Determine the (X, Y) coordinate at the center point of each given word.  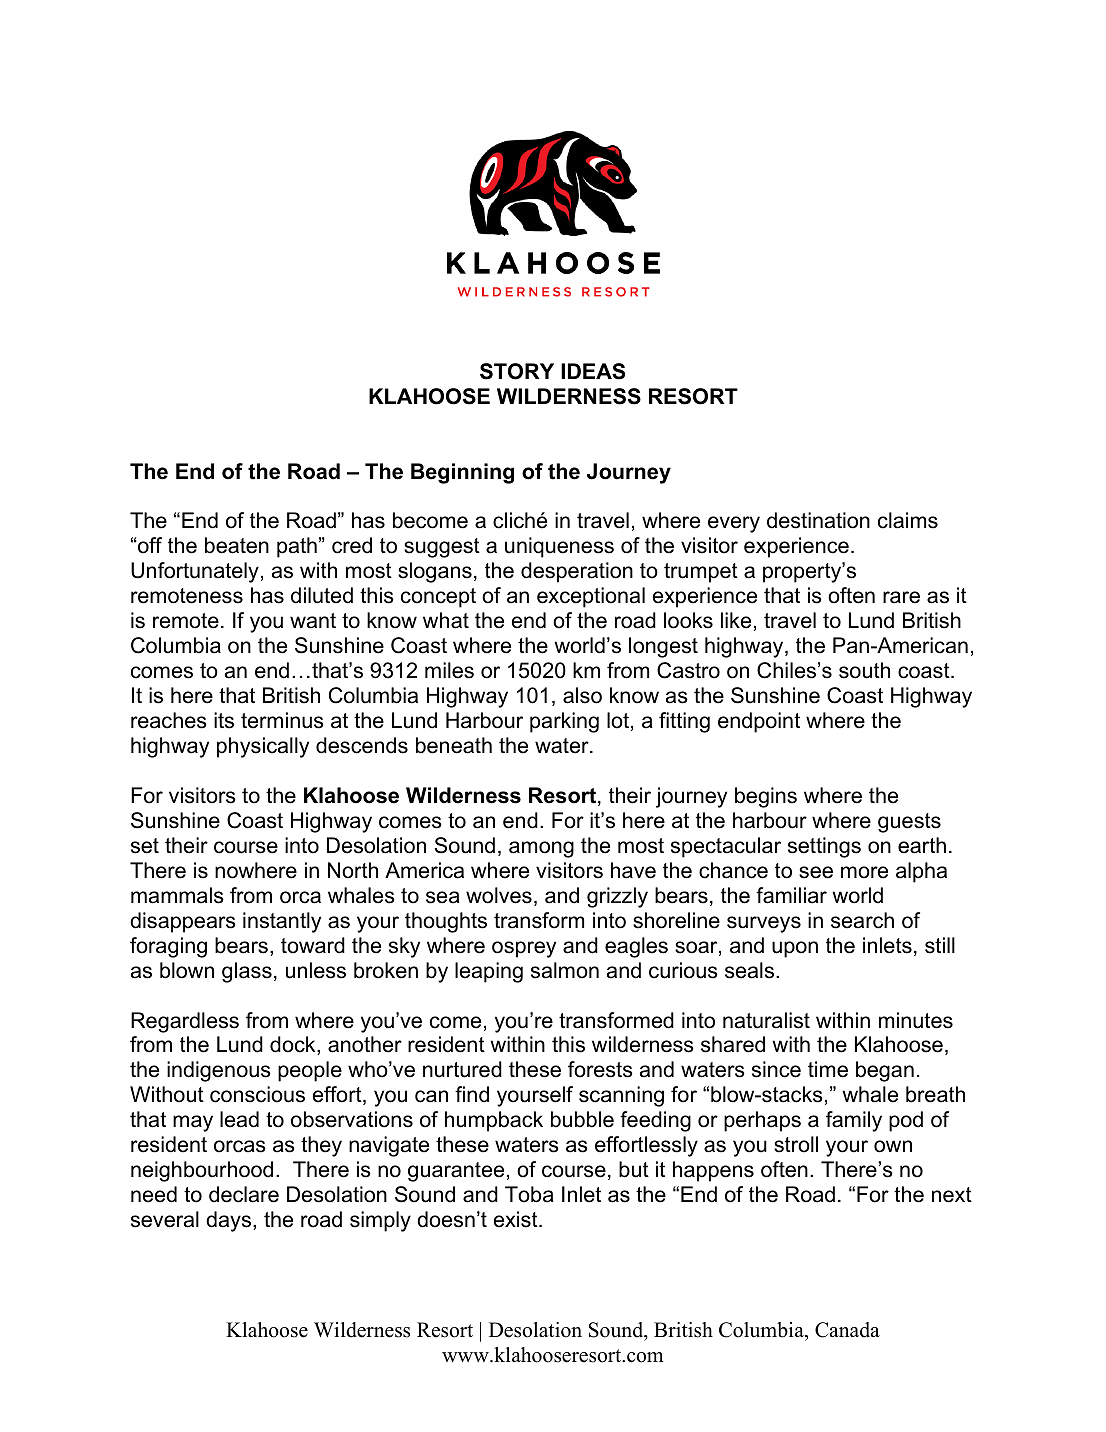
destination (818, 520)
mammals (177, 895)
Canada (847, 1330)
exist (517, 1219)
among (541, 849)
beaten (237, 545)
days (230, 1221)
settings (824, 847)
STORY (517, 371)
